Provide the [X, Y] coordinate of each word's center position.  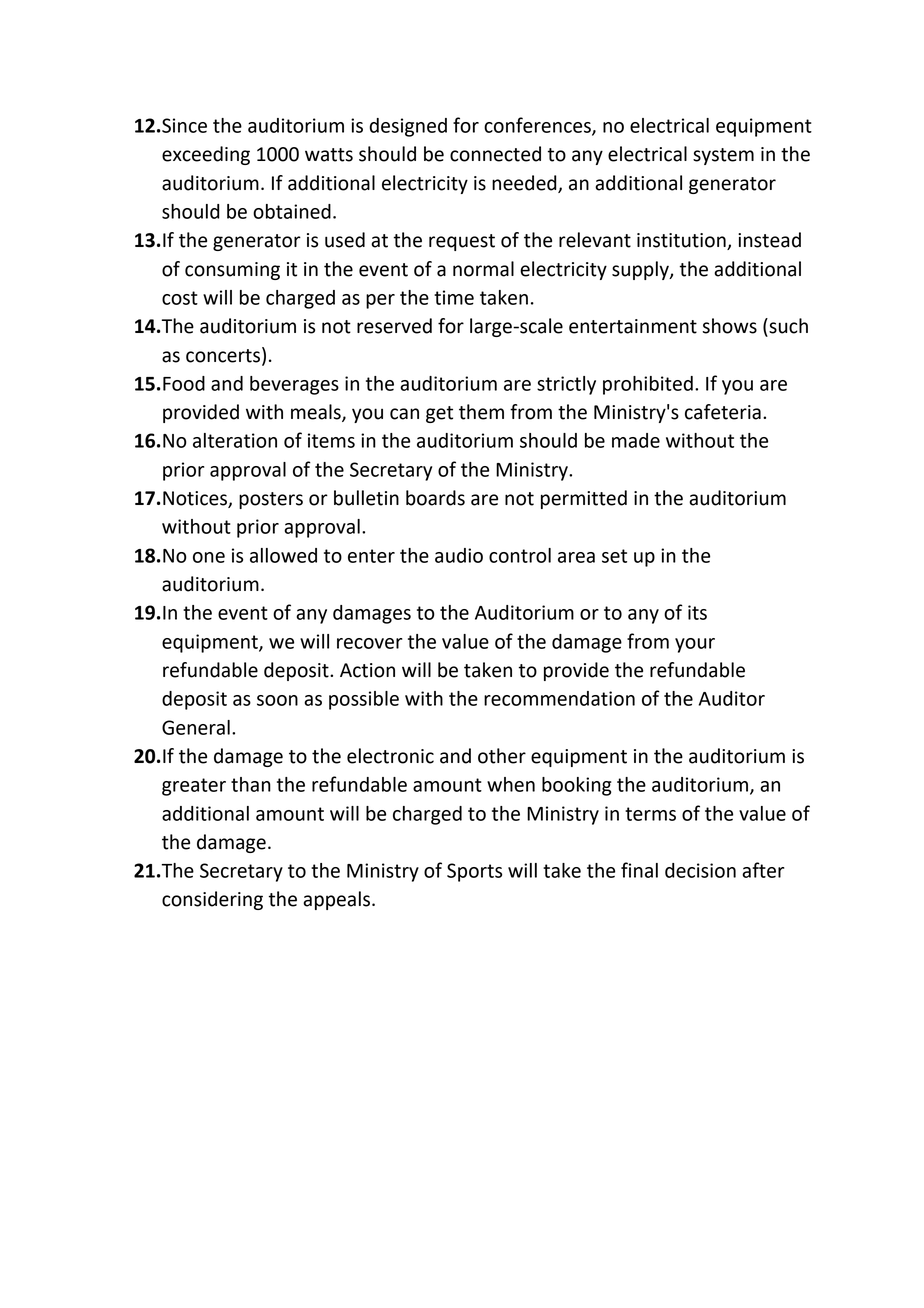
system [723, 156]
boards [435, 498]
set [614, 556]
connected [495, 154]
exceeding [206, 155]
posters [271, 500]
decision [700, 870]
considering [212, 900]
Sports [474, 872]
